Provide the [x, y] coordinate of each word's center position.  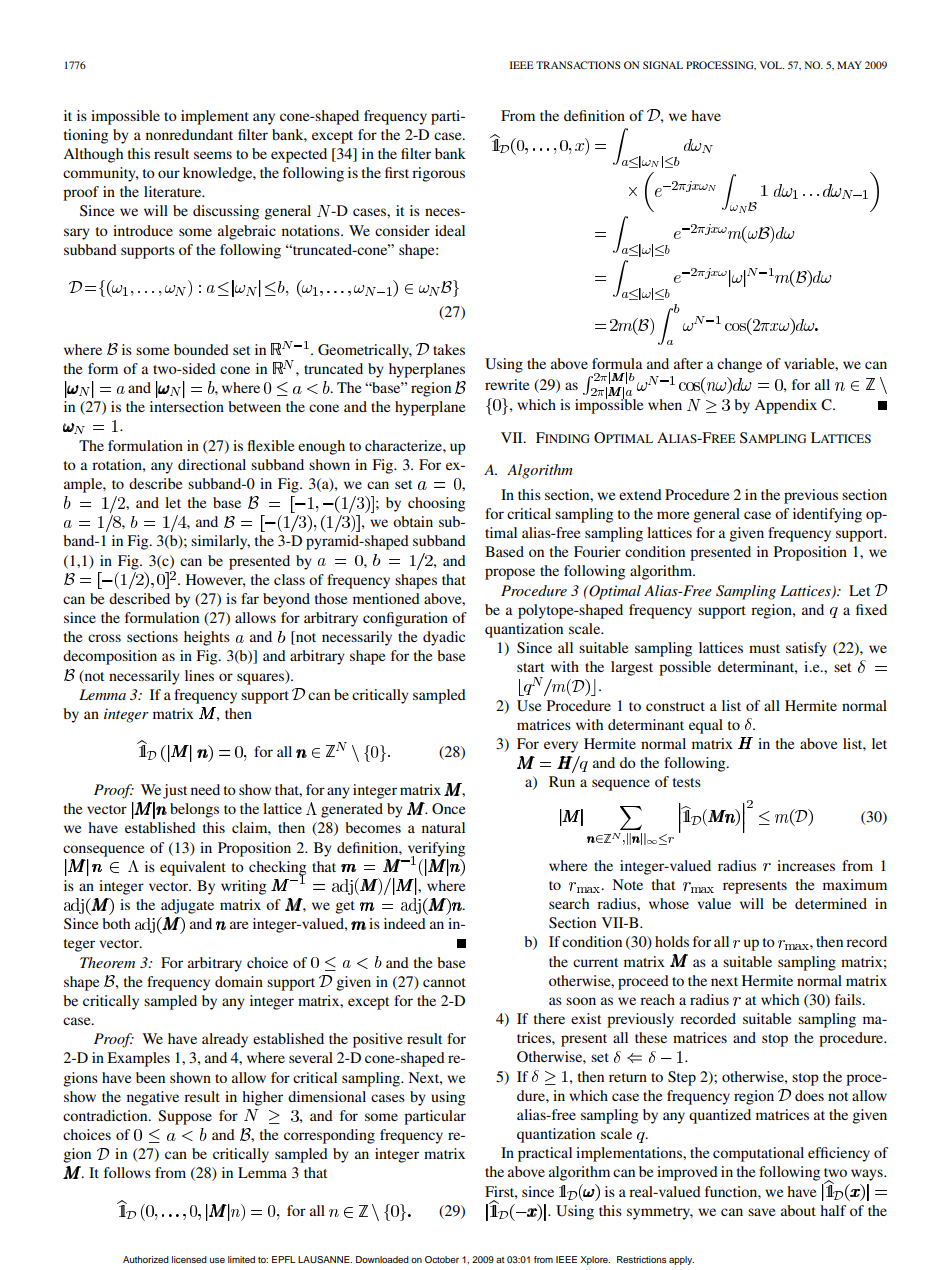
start [530, 667]
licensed [189, 1259]
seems [213, 155]
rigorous [438, 174]
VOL [772, 65]
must [764, 648]
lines [199, 675]
